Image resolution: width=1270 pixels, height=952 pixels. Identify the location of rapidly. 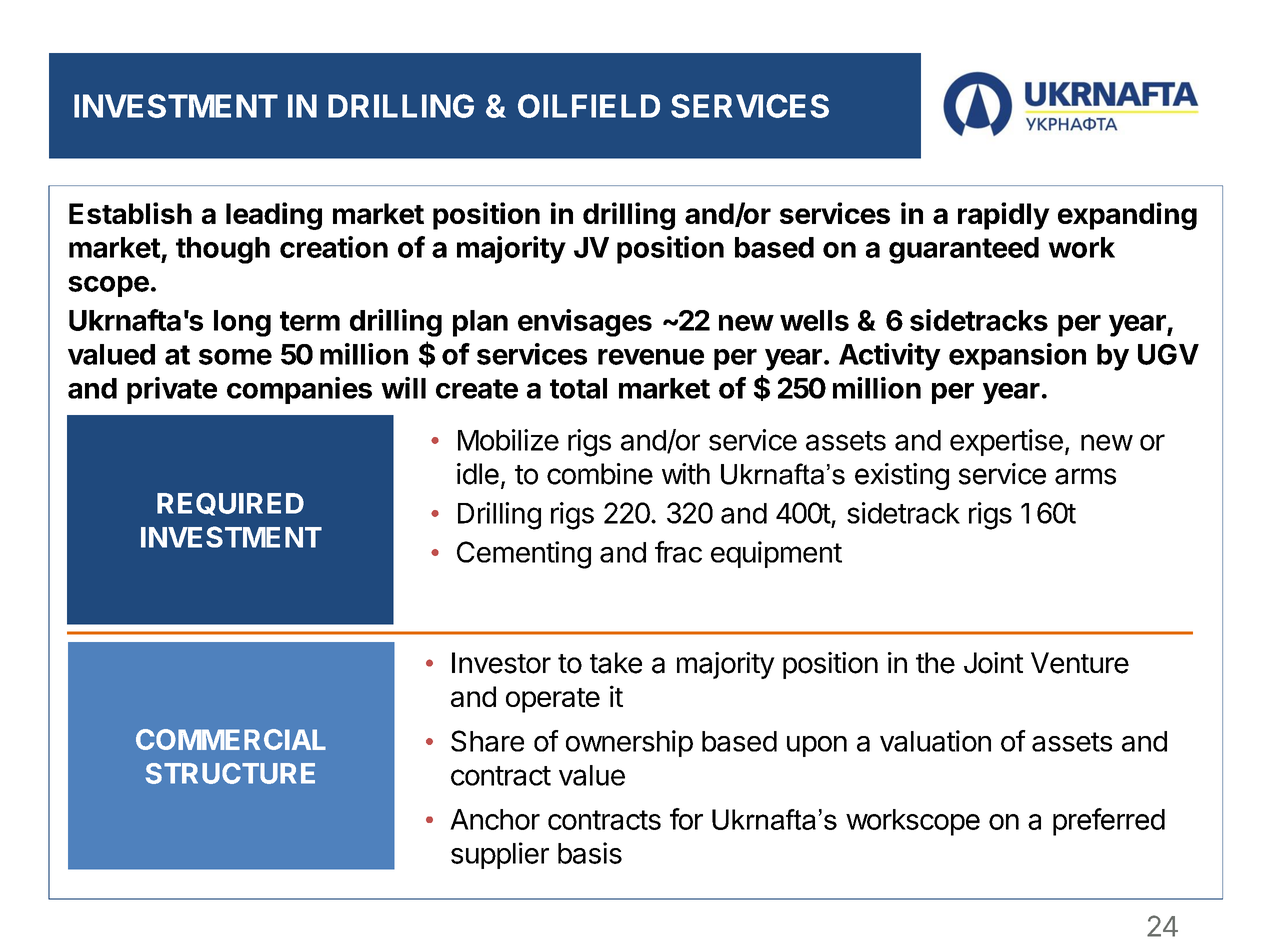
(1004, 216).
